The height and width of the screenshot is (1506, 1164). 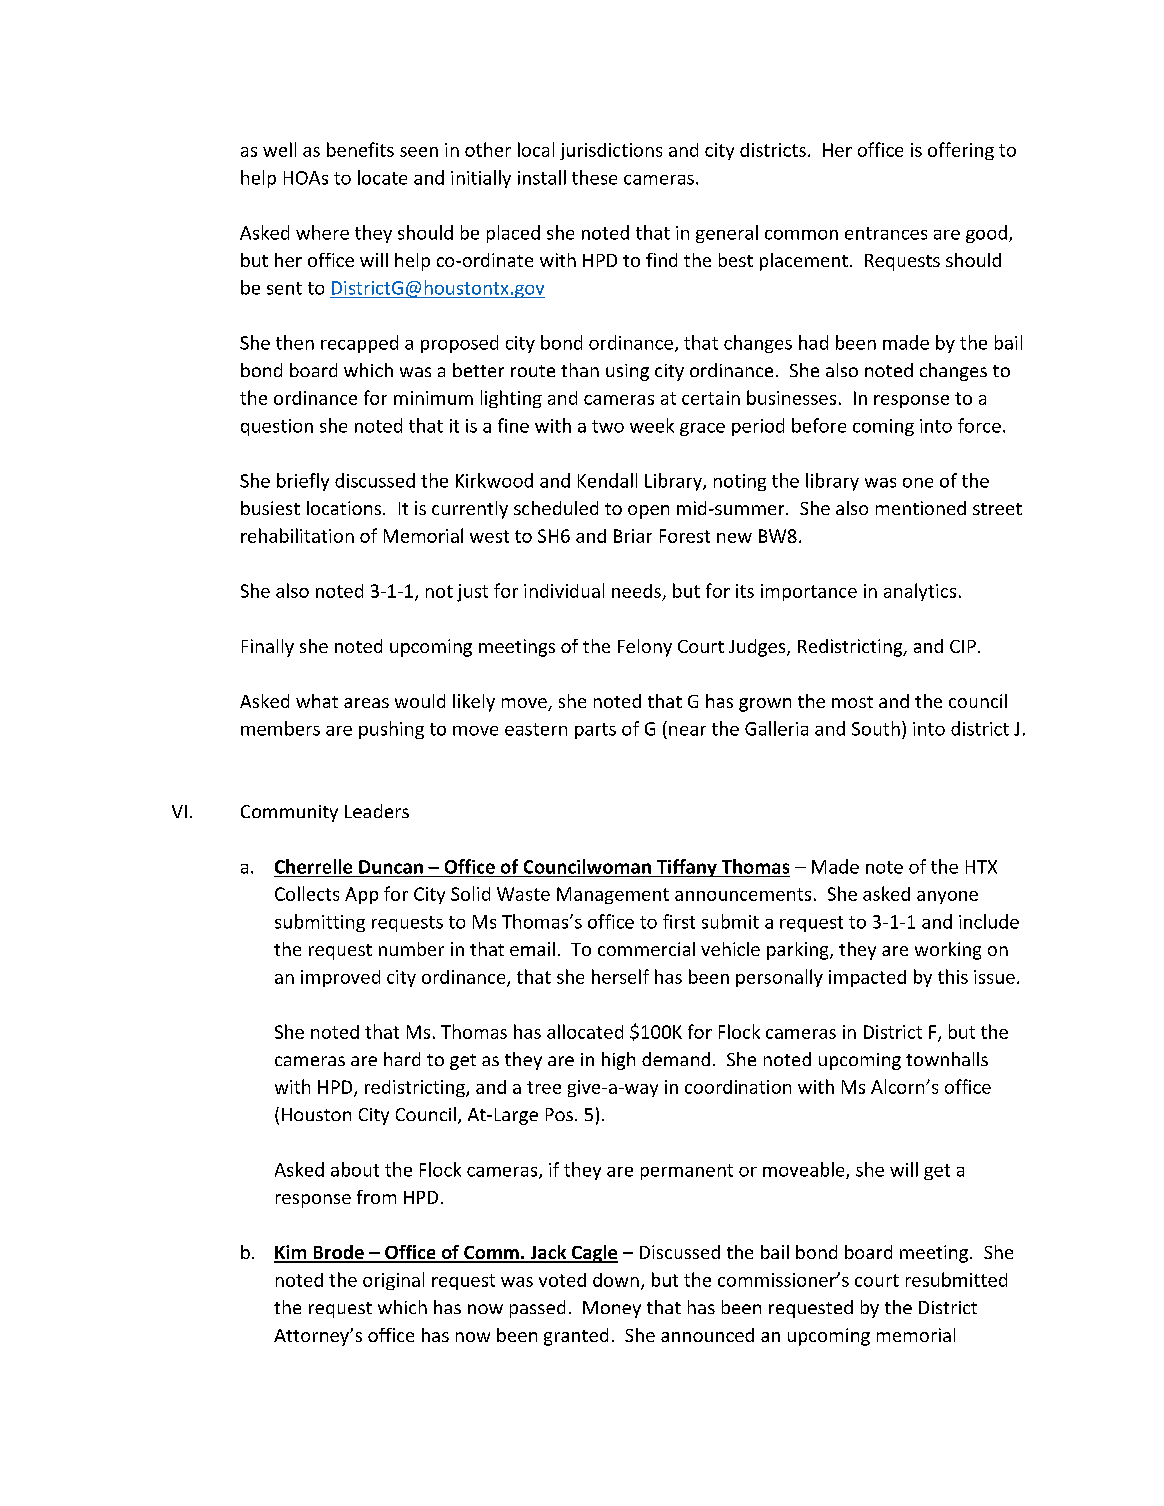 I want to click on entrances, so click(x=886, y=233).
